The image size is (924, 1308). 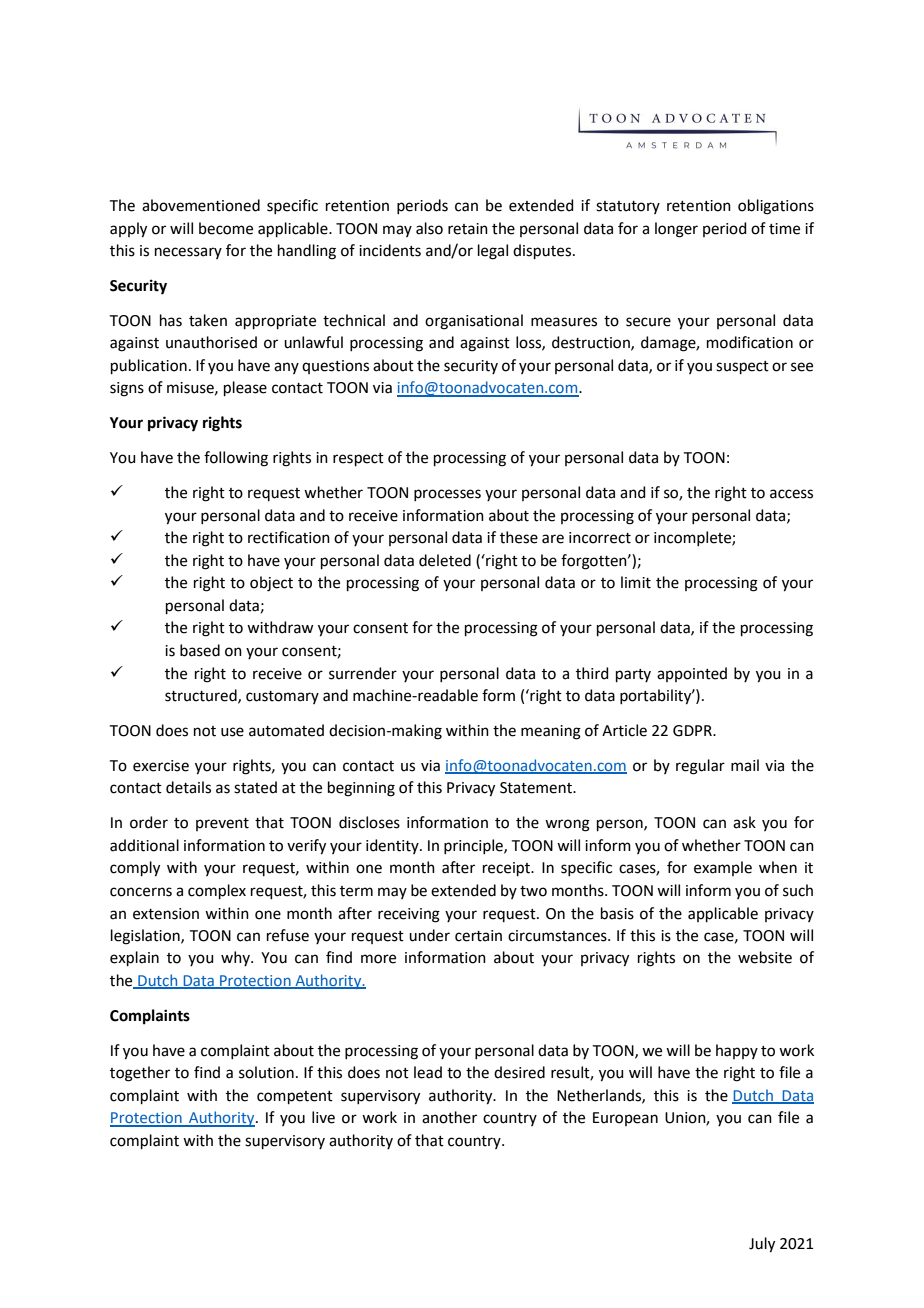 What do you see at coordinates (468, 229) in the document?
I see `retain` at bounding box center [468, 229].
